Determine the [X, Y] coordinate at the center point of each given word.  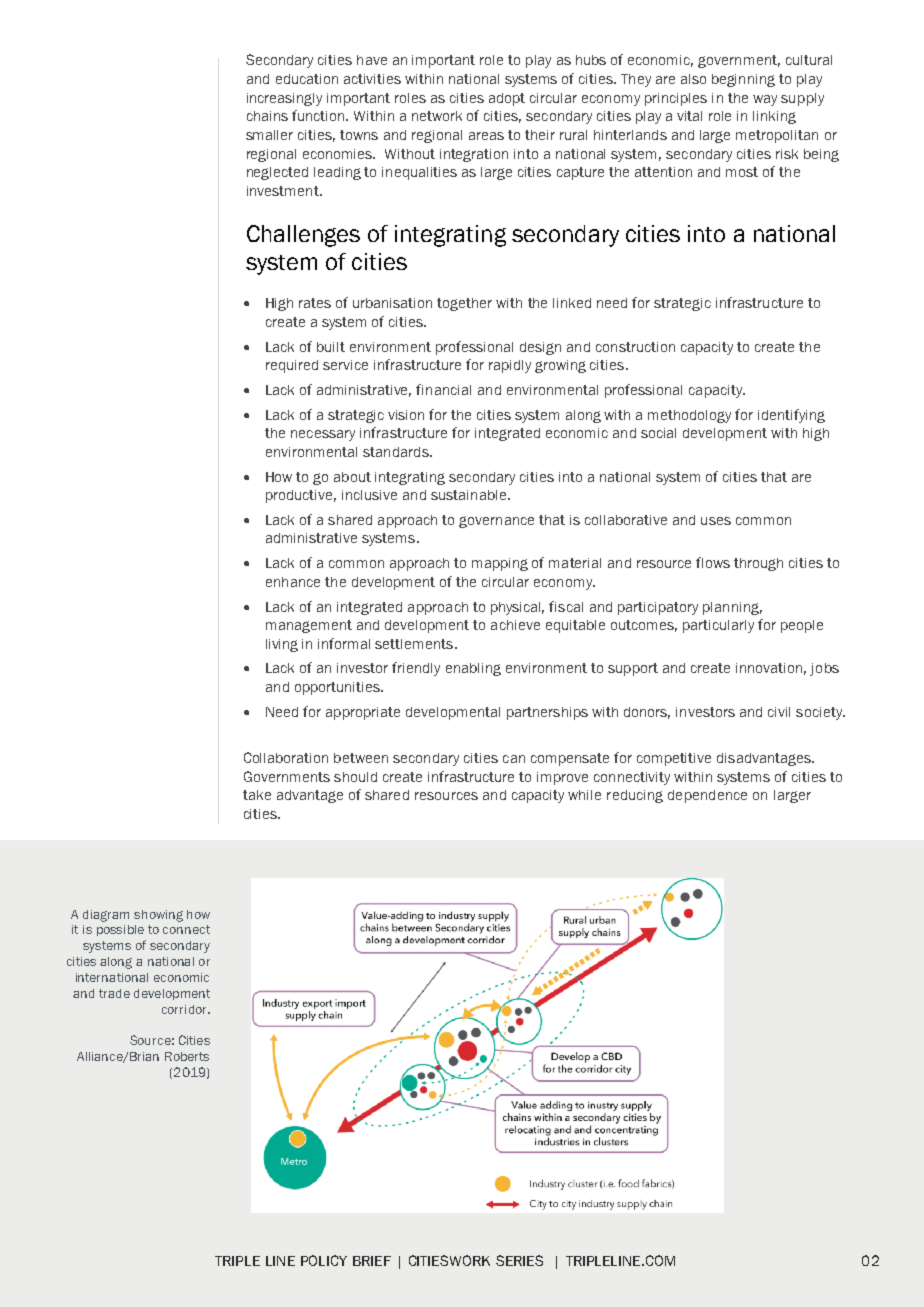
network [437, 116]
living [282, 645]
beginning [743, 80]
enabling [473, 669]
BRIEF [372, 1261]
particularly [718, 626]
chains [267, 116]
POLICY [324, 1260]
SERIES [519, 1260]
